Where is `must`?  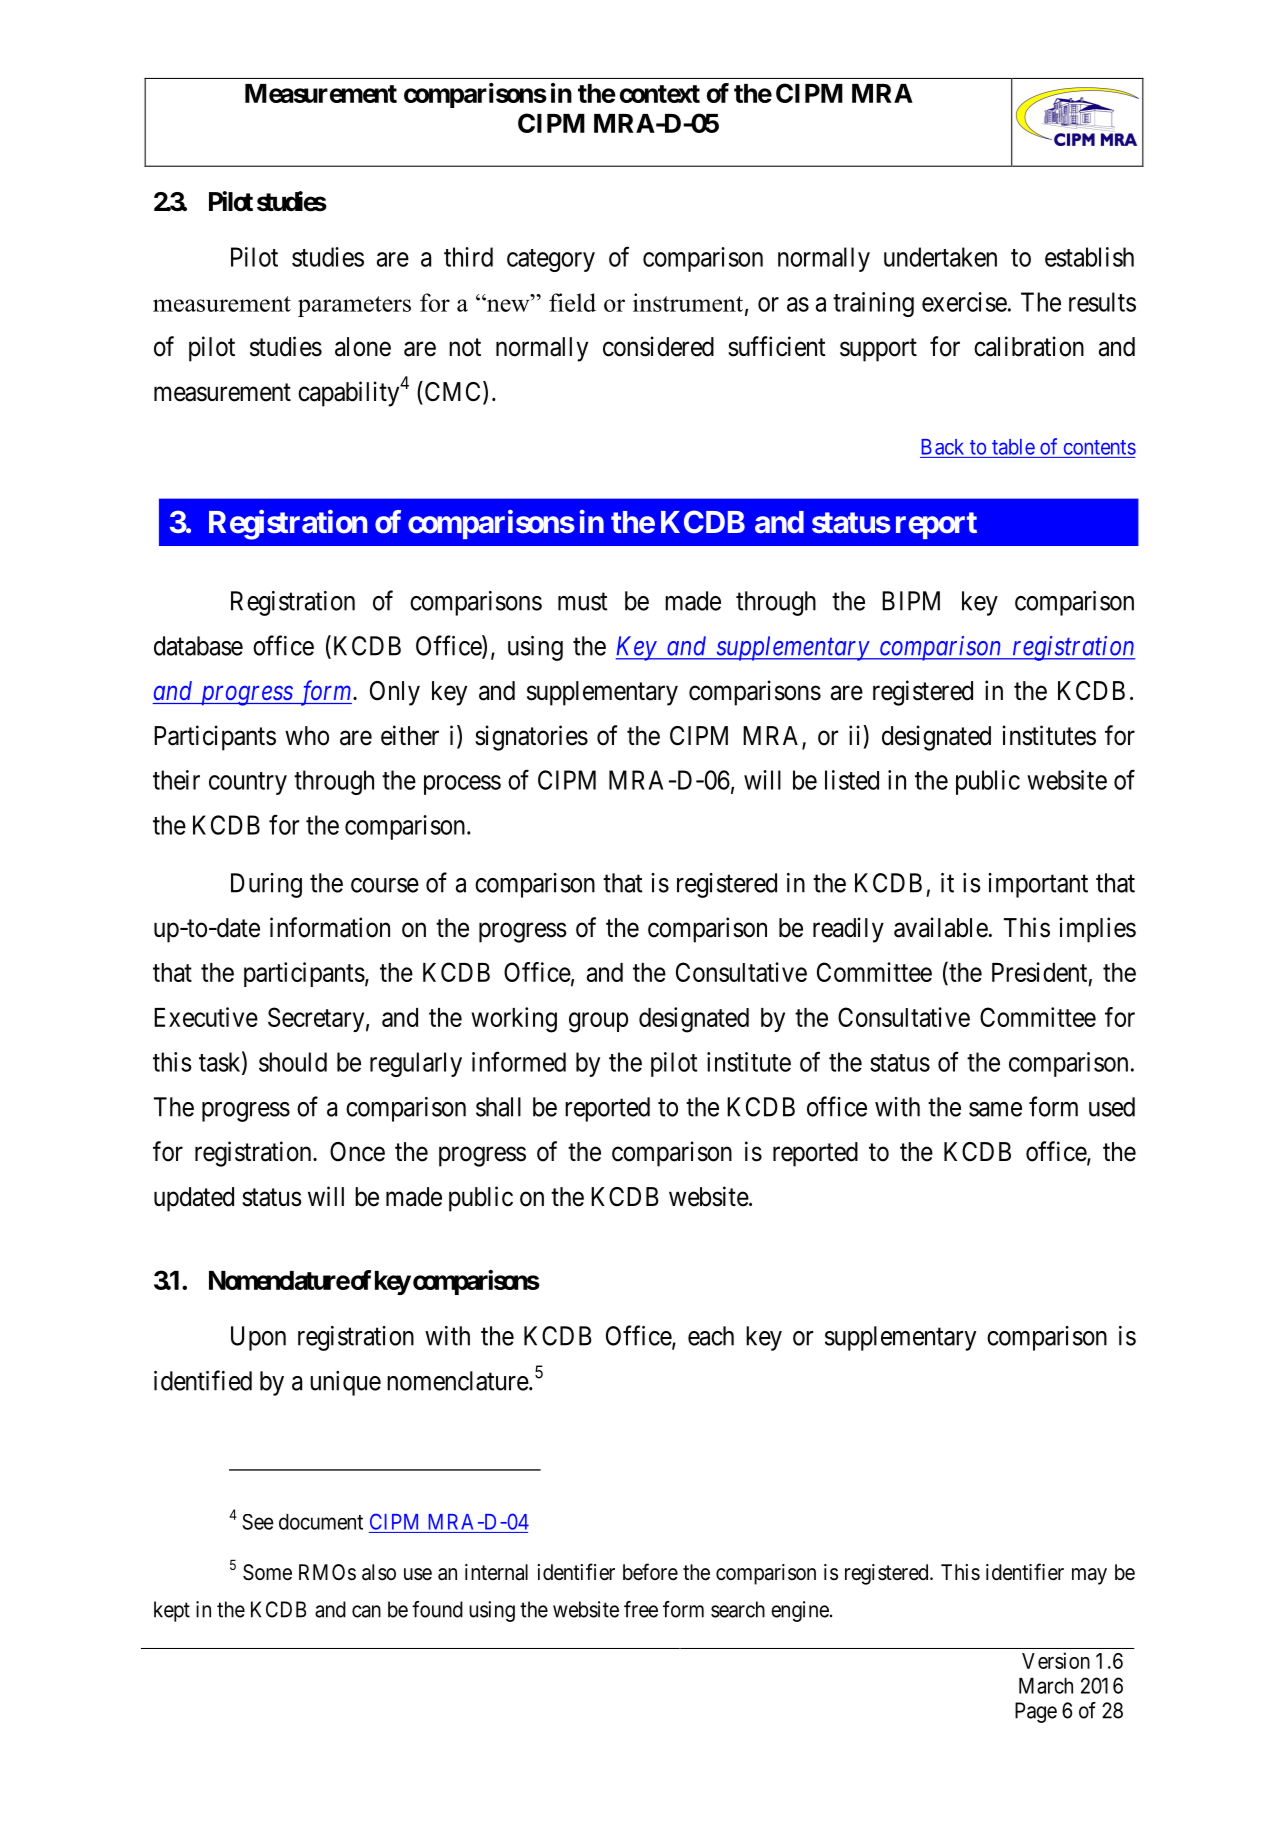 must is located at coordinates (582, 602).
